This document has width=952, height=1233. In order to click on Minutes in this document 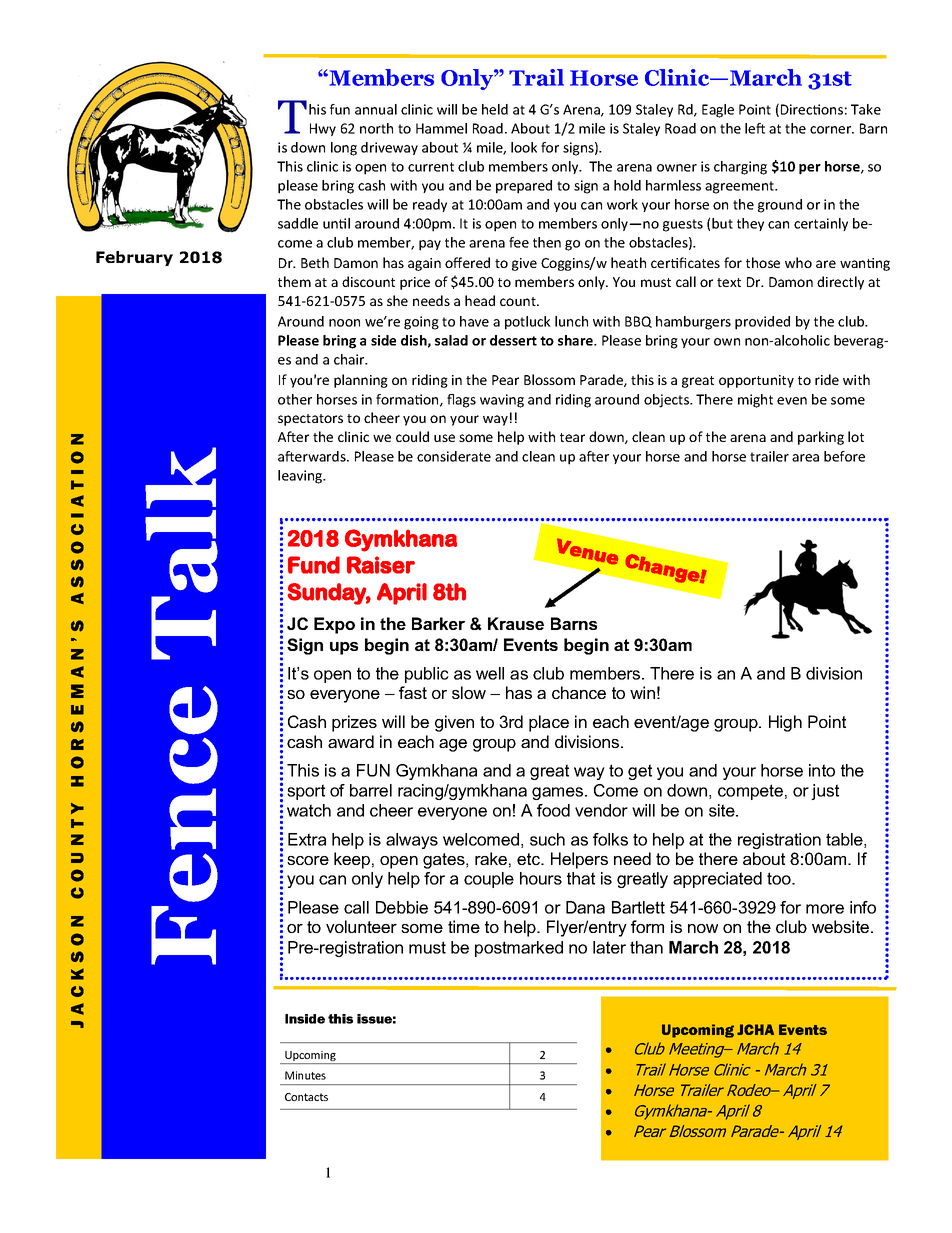, I will do `click(305, 1075)`.
